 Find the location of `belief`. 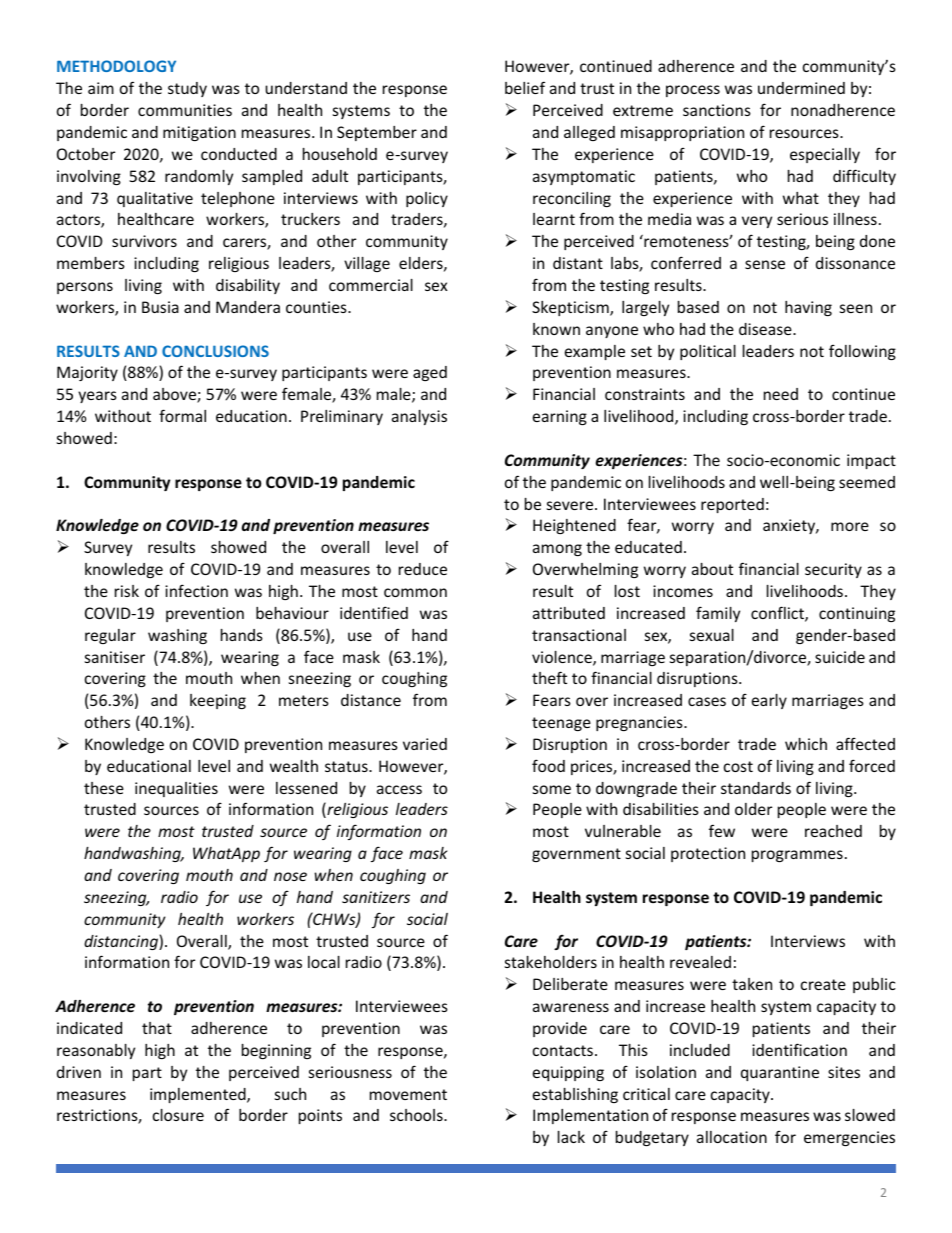

belief is located at coordinates (525, 87).
